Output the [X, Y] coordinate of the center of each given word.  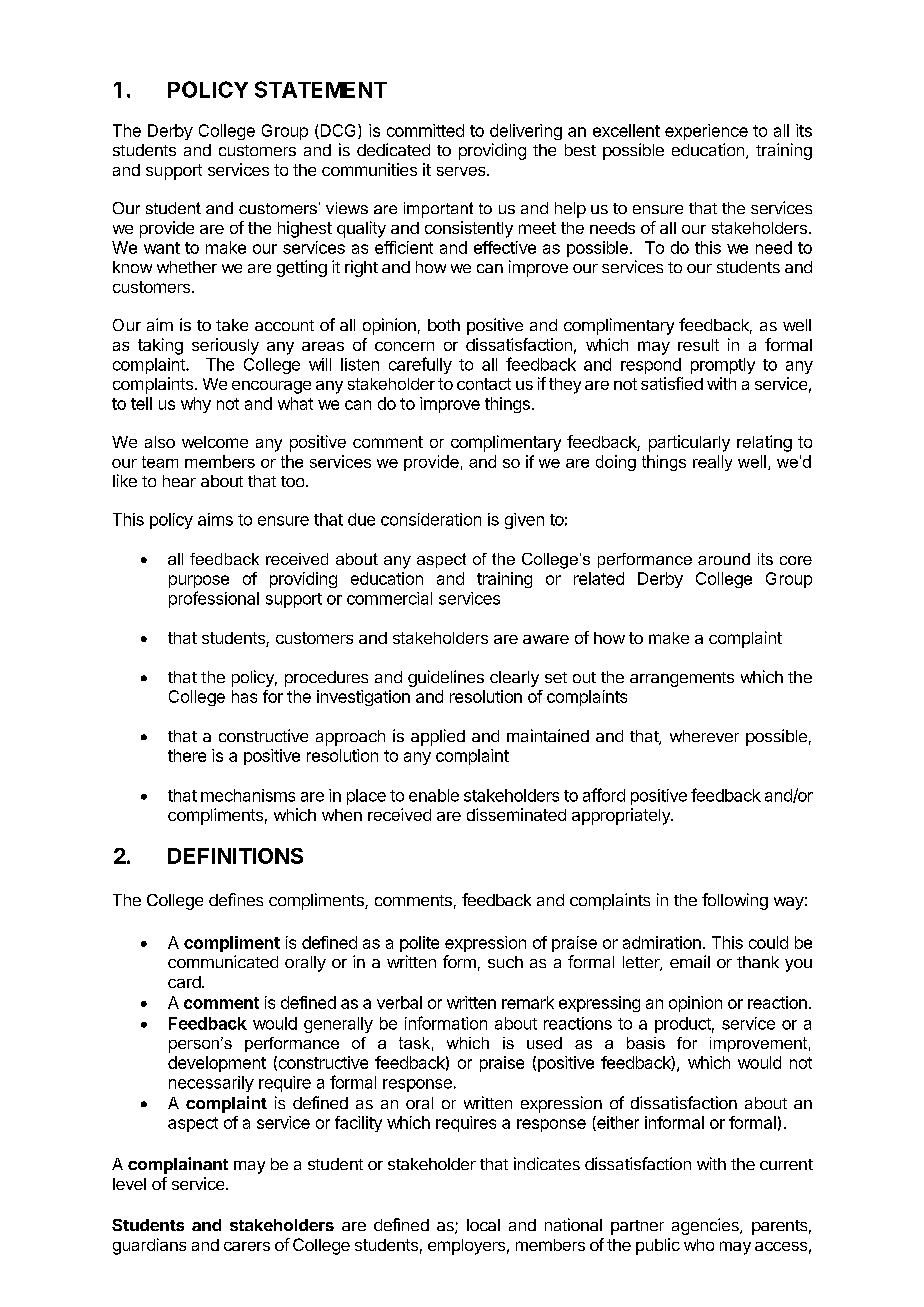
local [483, 1225]
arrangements [682, 679]
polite [419, 944]
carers [247, 1246]
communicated [223, 961]
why [196, 405]
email [690, 961]
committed [425, 130]
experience [706, 132]
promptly [723, 366]
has [244, 696]
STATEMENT [321, 89]
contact [484, 384]
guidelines [446, 678]
